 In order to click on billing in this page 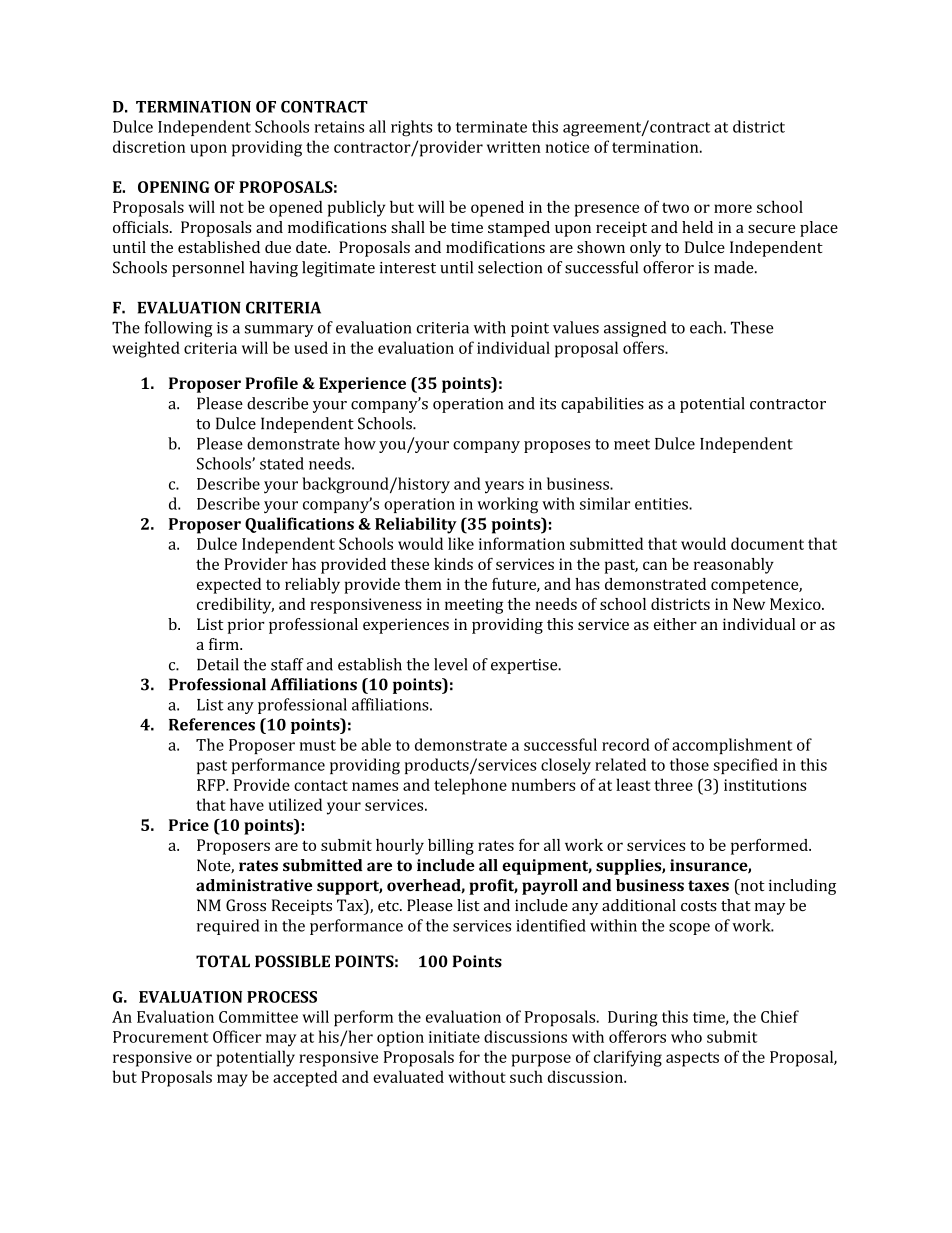, I will do `click(451, 847)`.
